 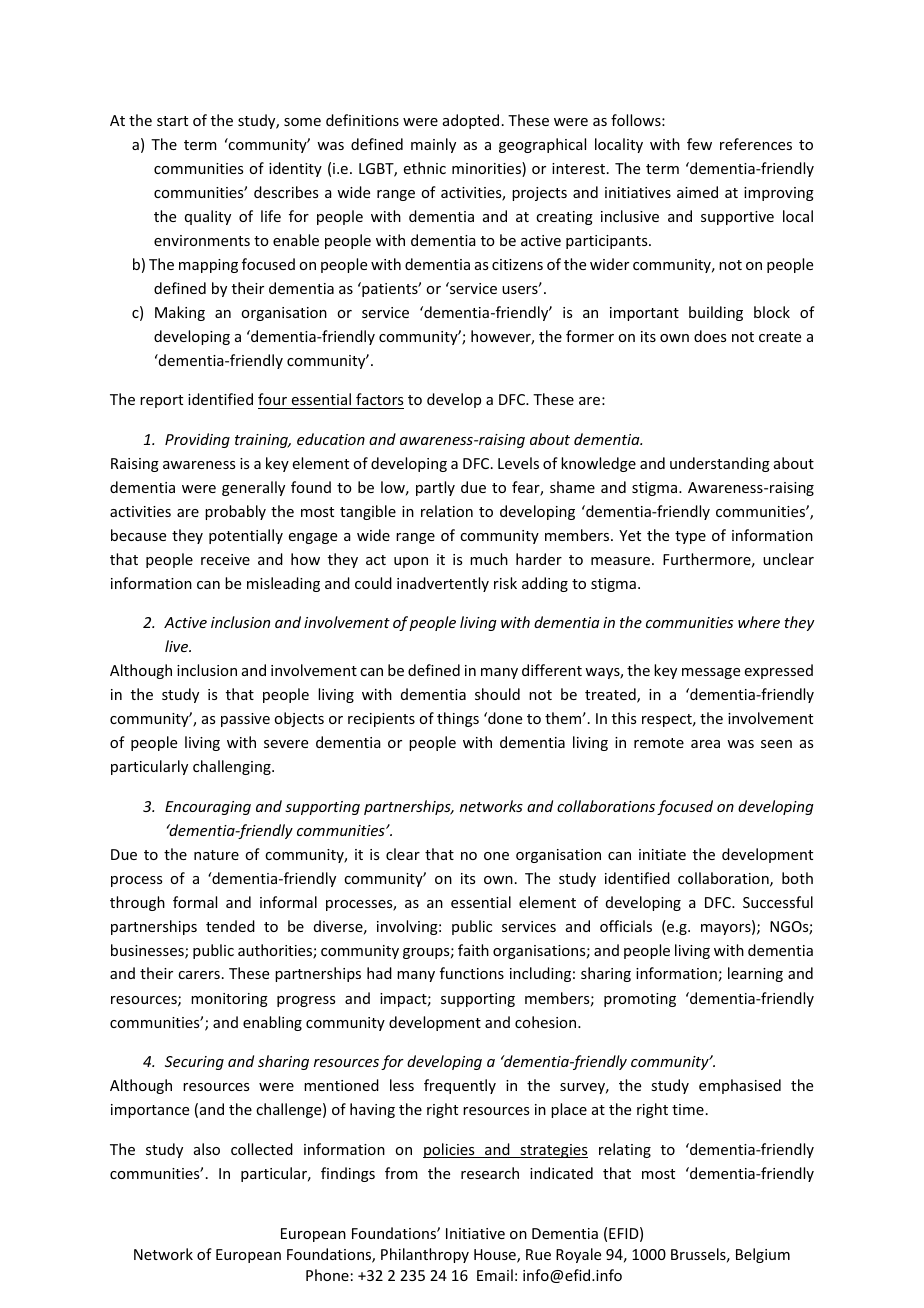 What do you see at coordinates (699, 144) in the document?
I see `few` at bounding box center [699, 144].
